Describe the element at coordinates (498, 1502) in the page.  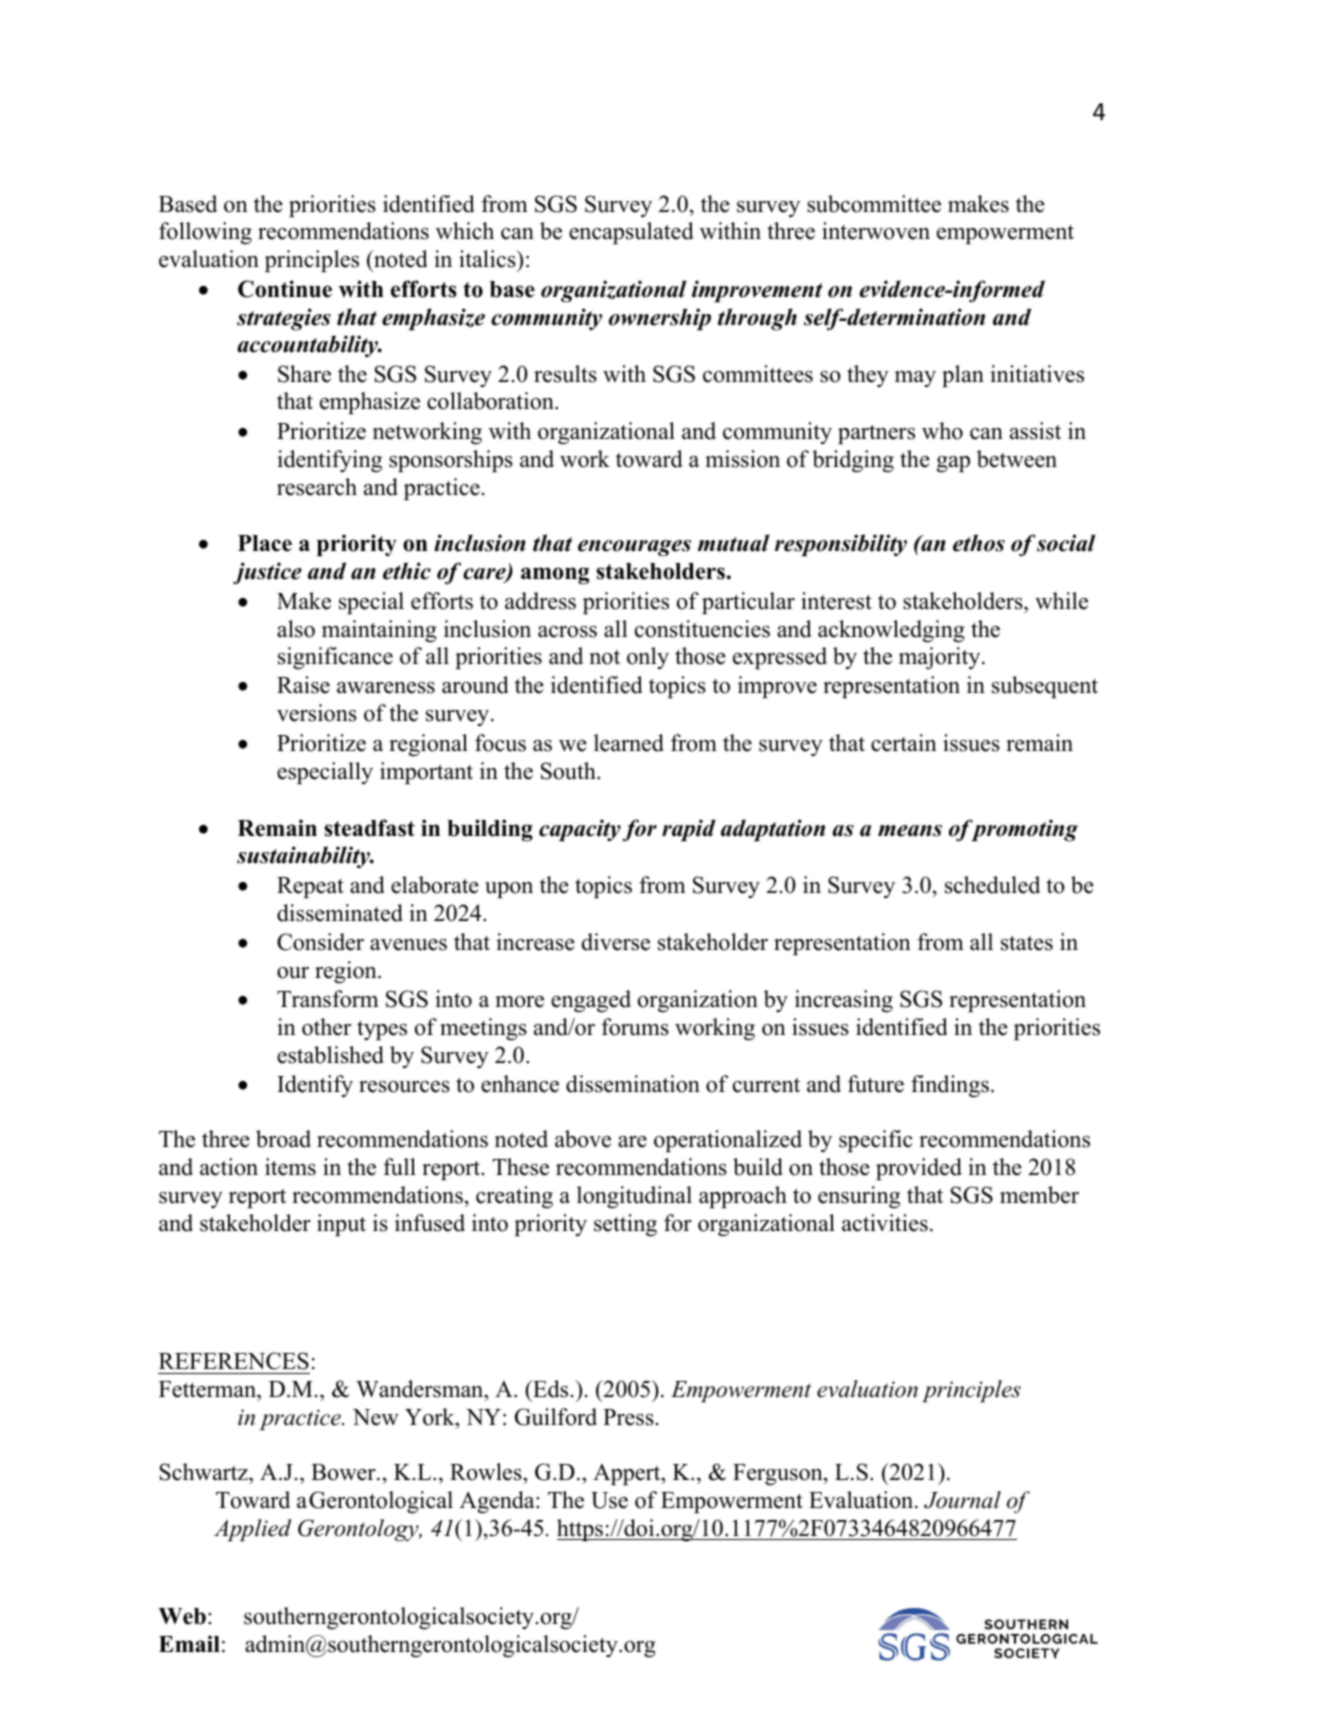
I see `Agenda` at that location.
